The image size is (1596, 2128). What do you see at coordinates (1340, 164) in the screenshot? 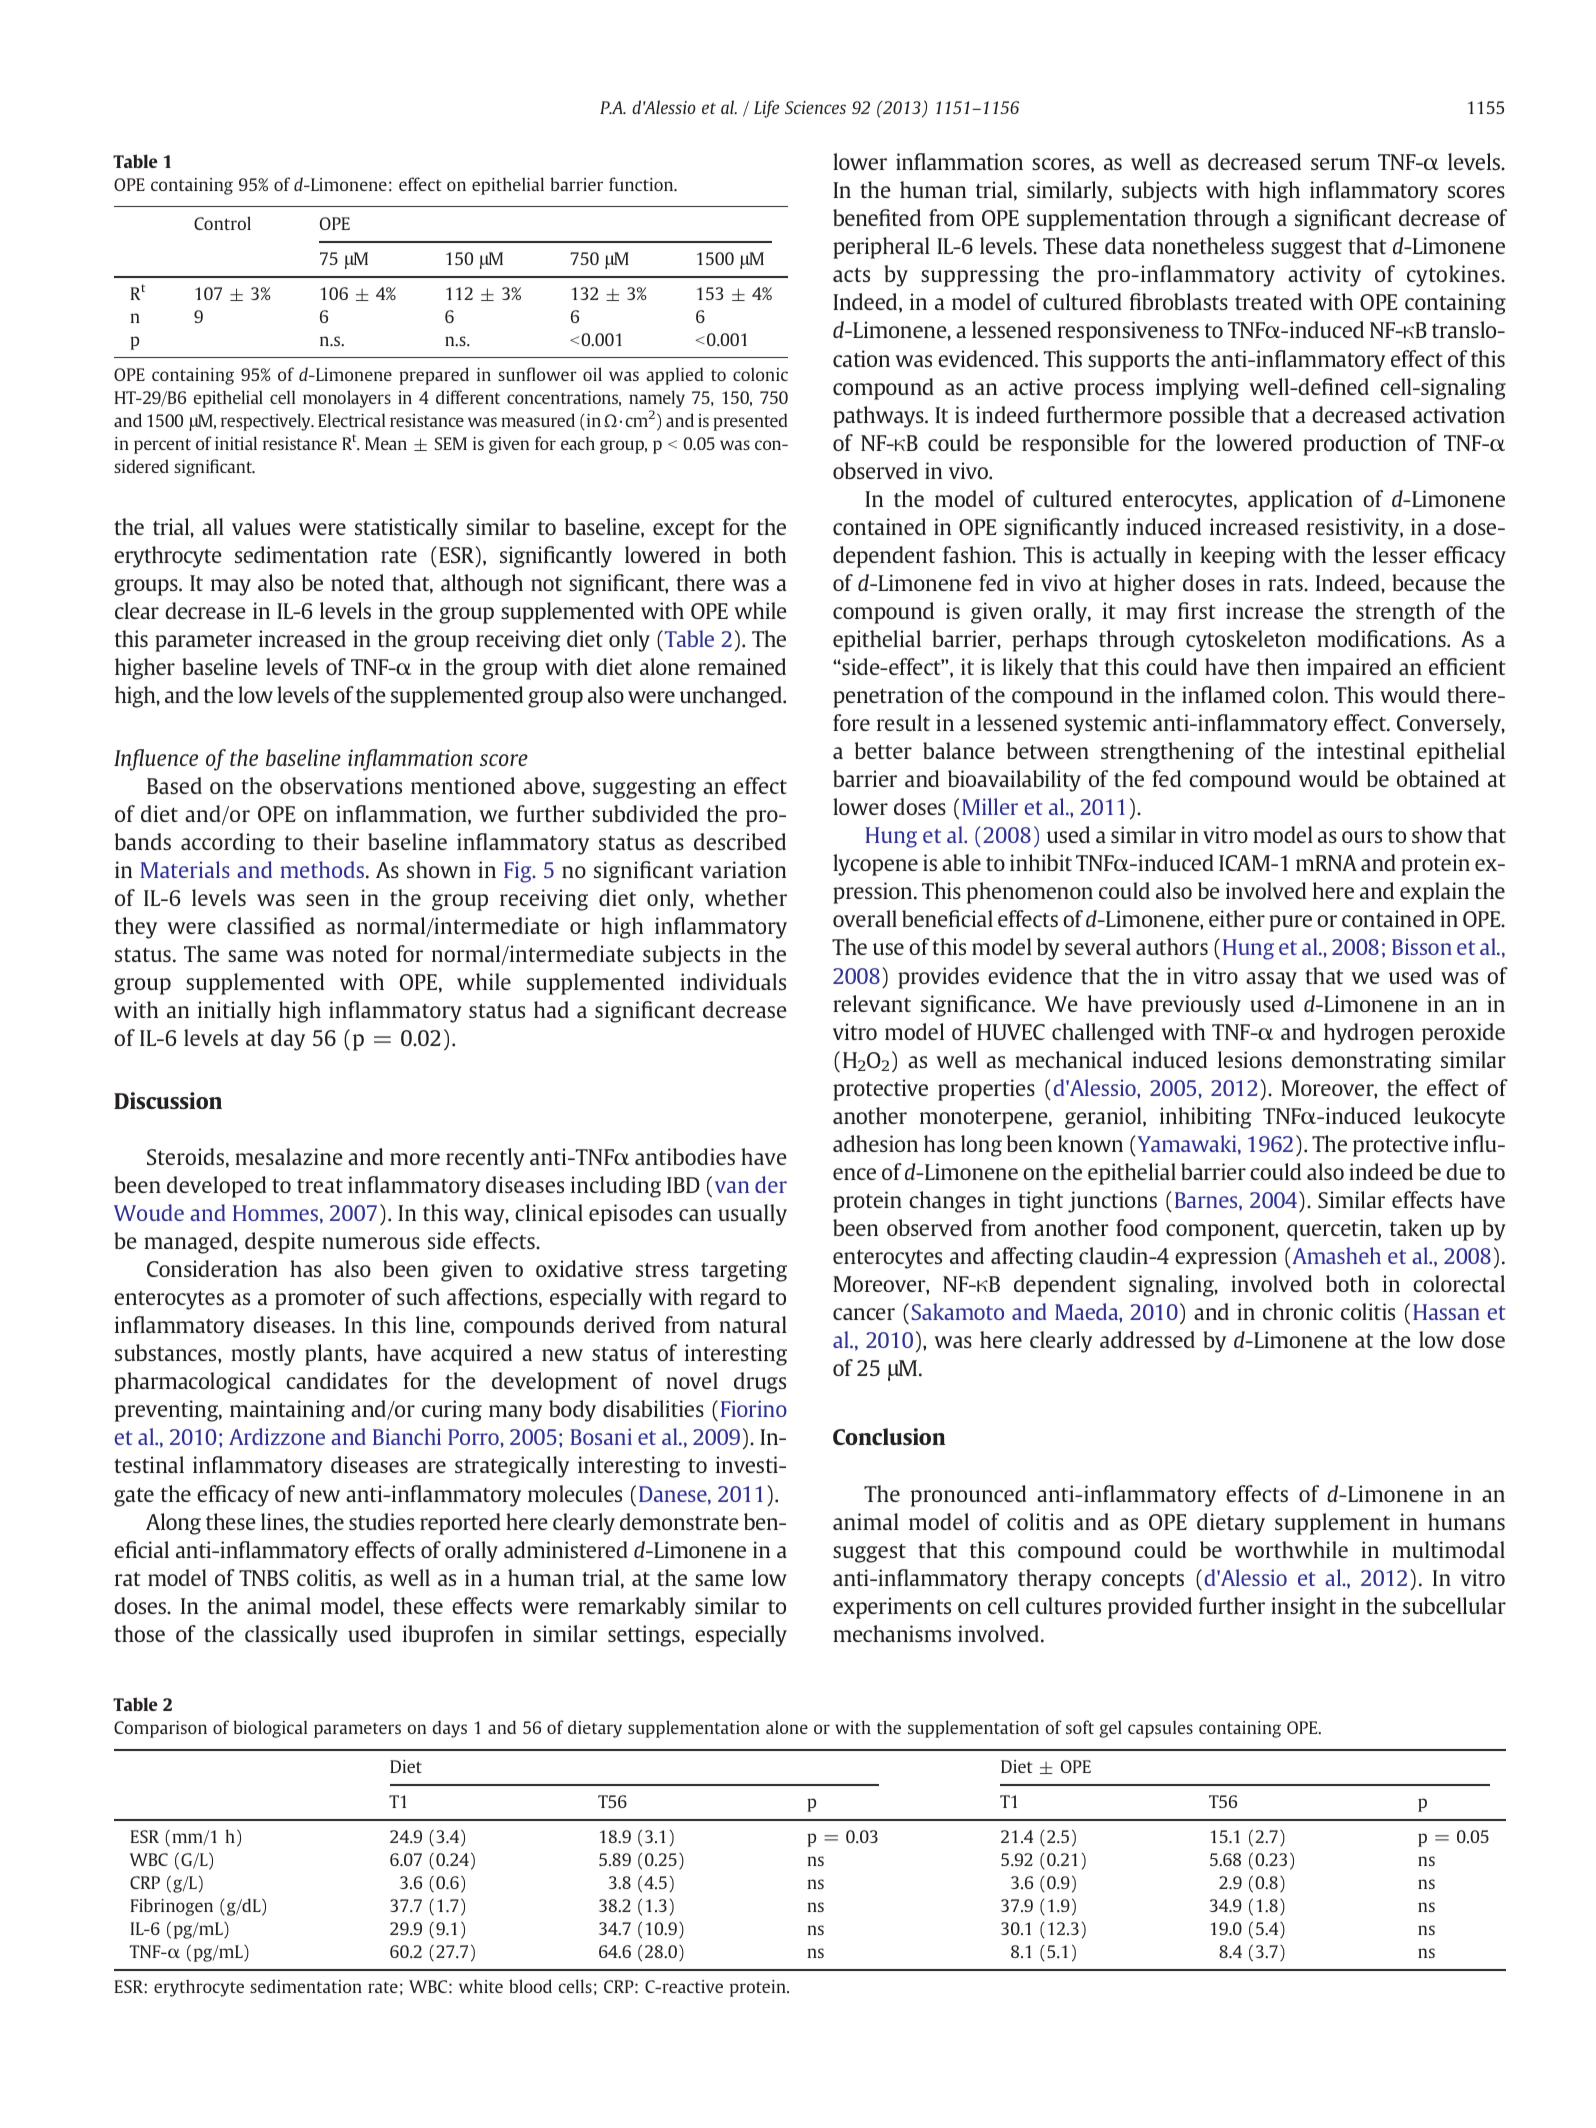
I see `serum` at bounding box center [1340, 164].
